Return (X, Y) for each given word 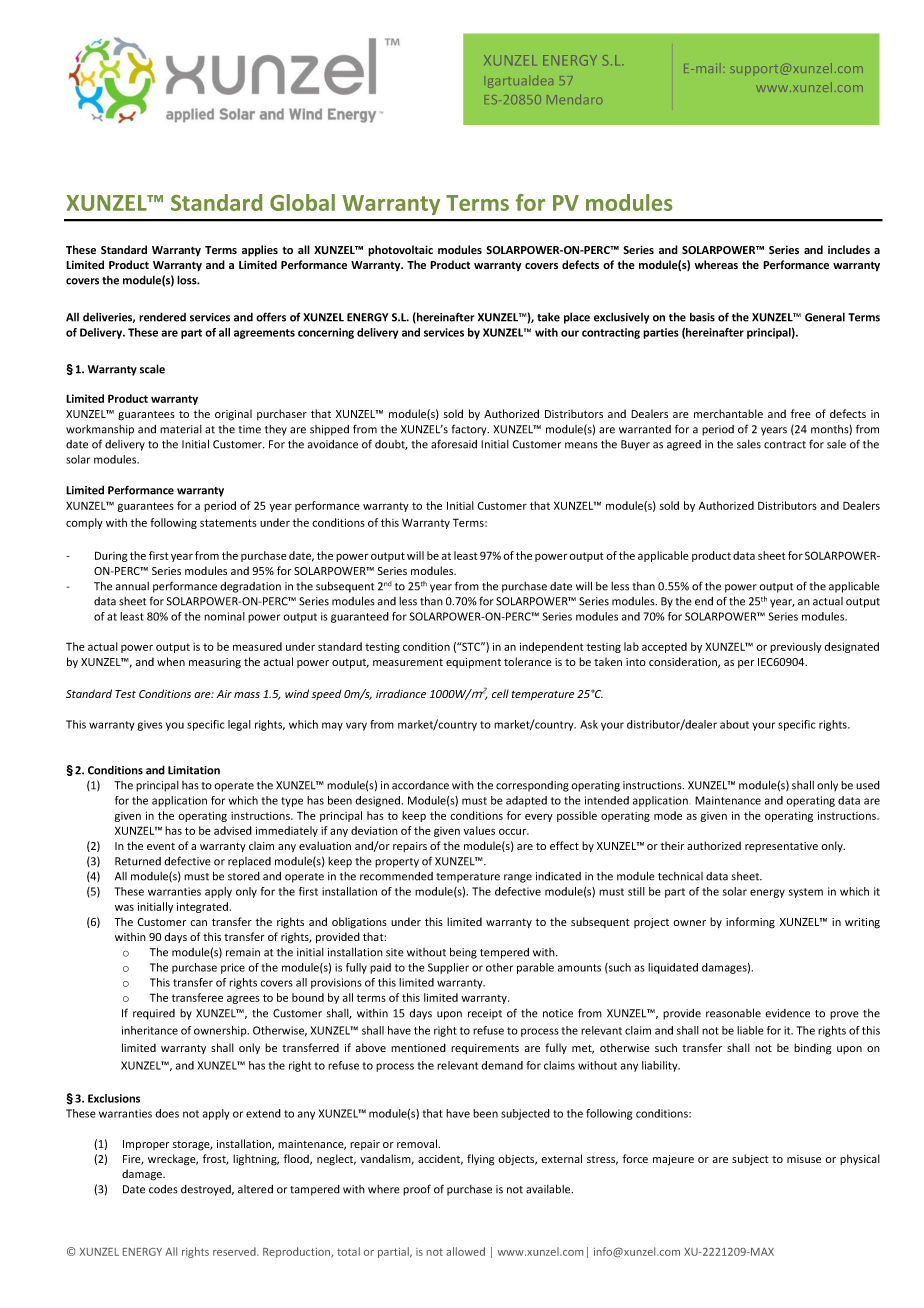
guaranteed (360, 617)
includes (849, 249)
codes (163, 1189)
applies (260, 251)
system (806, 893)
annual (132, 586)
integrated (202, 907)
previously (796, 647)
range (518, 878)
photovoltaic (400, 251)
